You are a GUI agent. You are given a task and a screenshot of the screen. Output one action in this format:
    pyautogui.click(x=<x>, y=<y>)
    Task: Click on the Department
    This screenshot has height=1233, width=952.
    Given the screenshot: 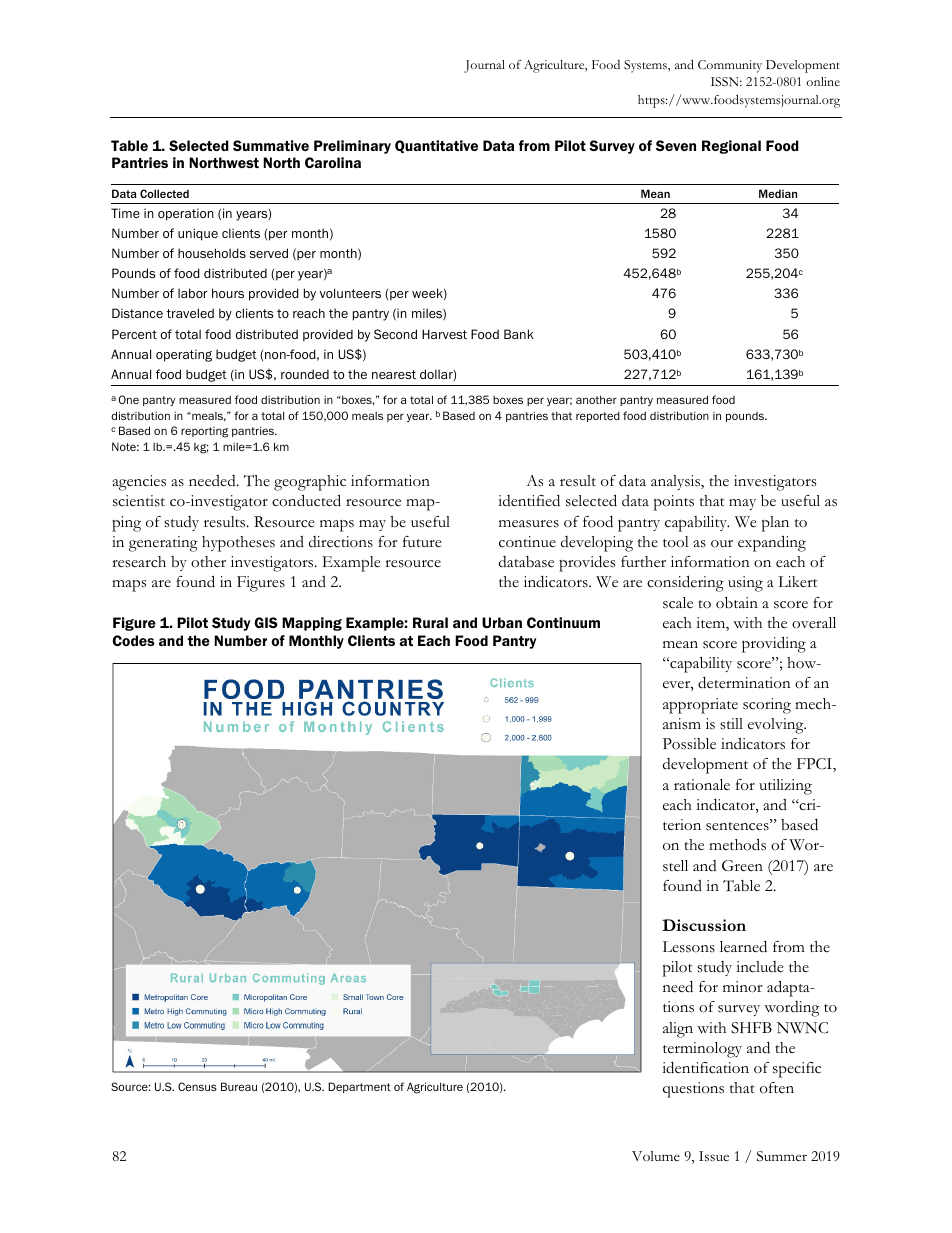 What is the action you would take?
    pyautogui.click(x=359, y=1087)
